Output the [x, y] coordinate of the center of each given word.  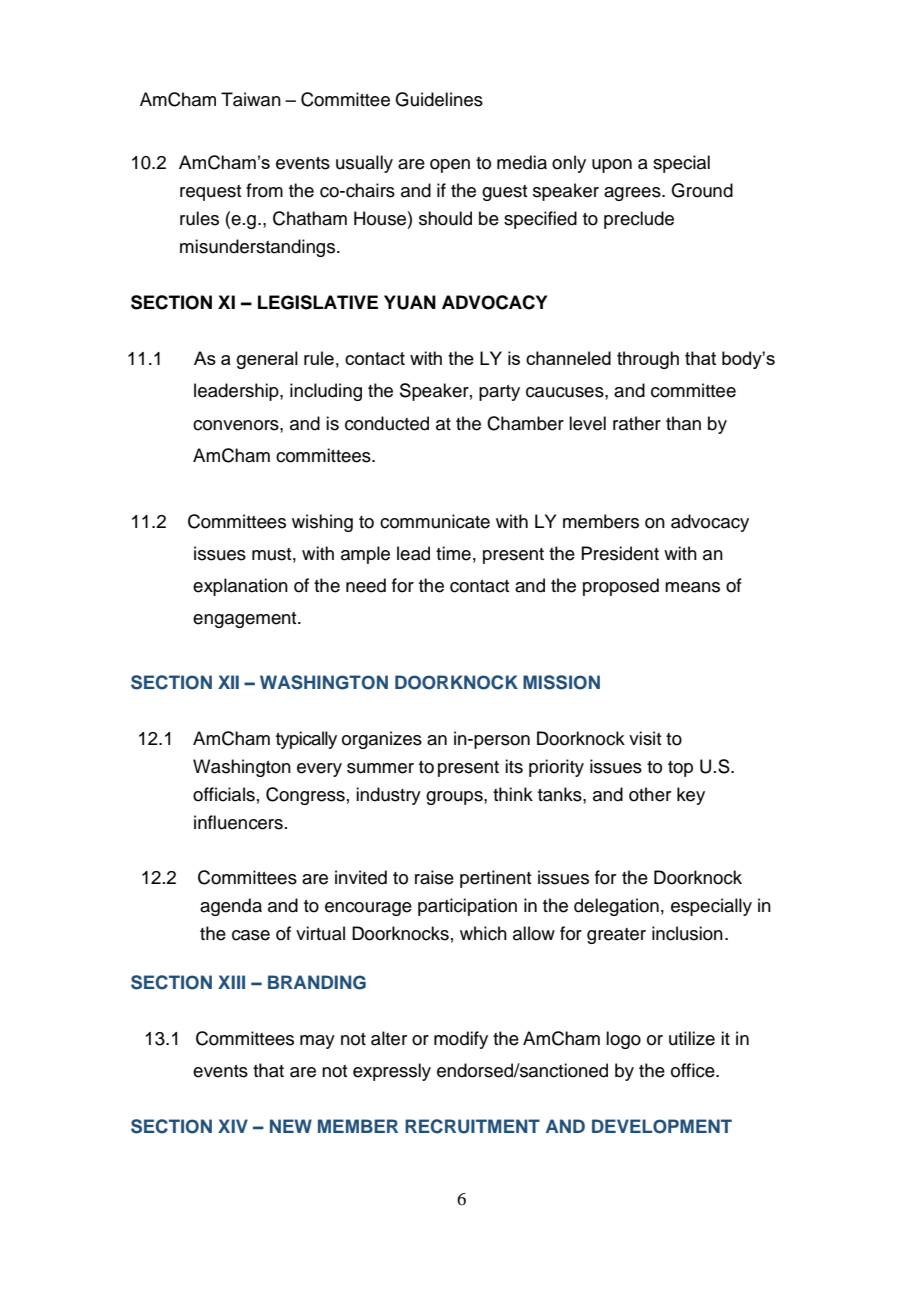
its [514, 766]
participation [467, 907]
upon [612, 166]
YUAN [410, 302]
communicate [435, 521]
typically [306, 740]
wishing [322, 523]
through [648, 360]
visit [645, 738]
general [267, 360]
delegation [616, 907]
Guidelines [439, 99]
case [251, 935]
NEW [291, 1126]
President [620, 553]
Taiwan [251, 99]
